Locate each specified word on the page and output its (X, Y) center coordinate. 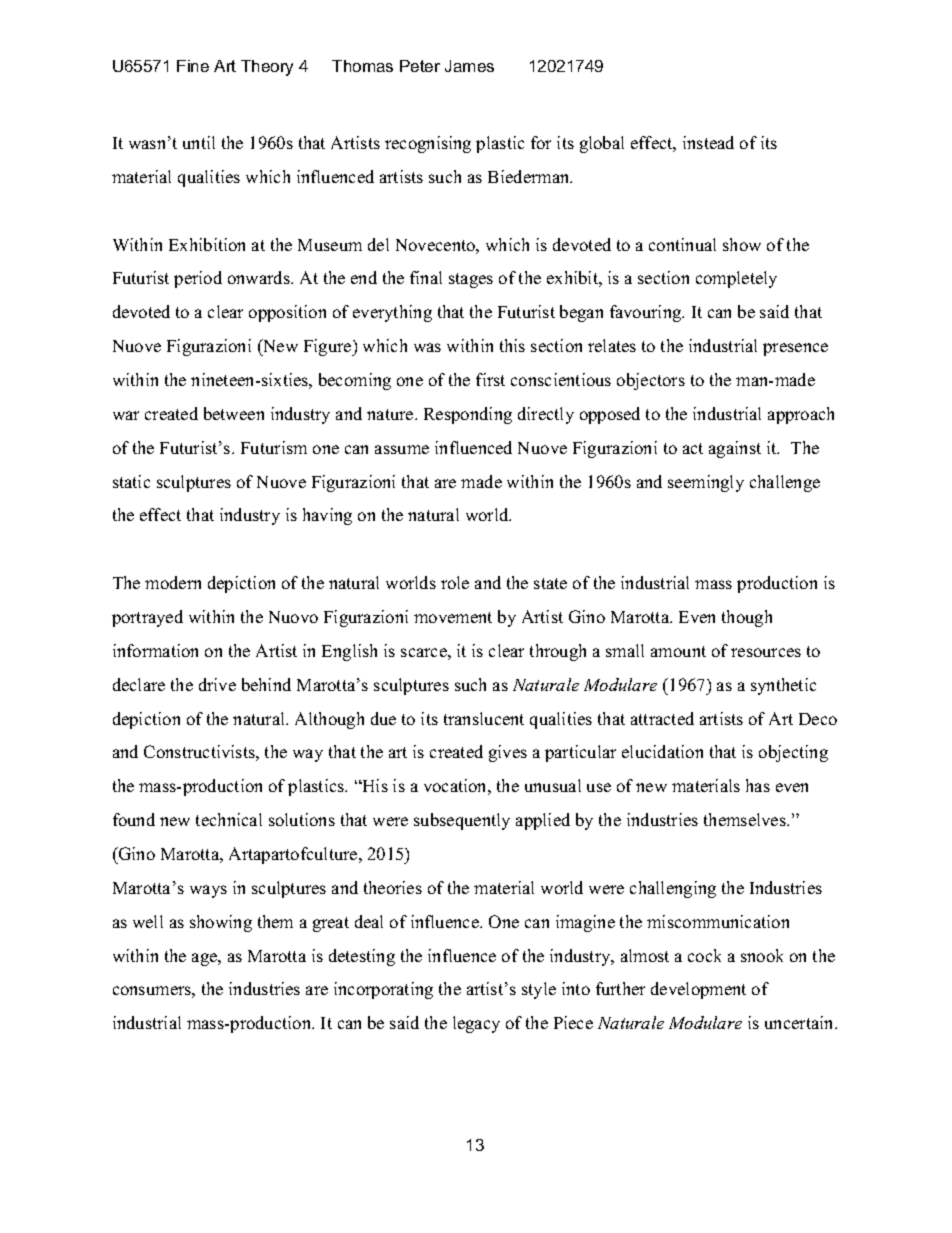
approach (801, 415)
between (234, 413)
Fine (193, 66)
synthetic (783, 686)
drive (217, 684)
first (490, 379)
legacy (476, 1024)
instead (708, 142)
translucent (484, 718)
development (698, 990)
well (148, 921)
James (469, 66)
